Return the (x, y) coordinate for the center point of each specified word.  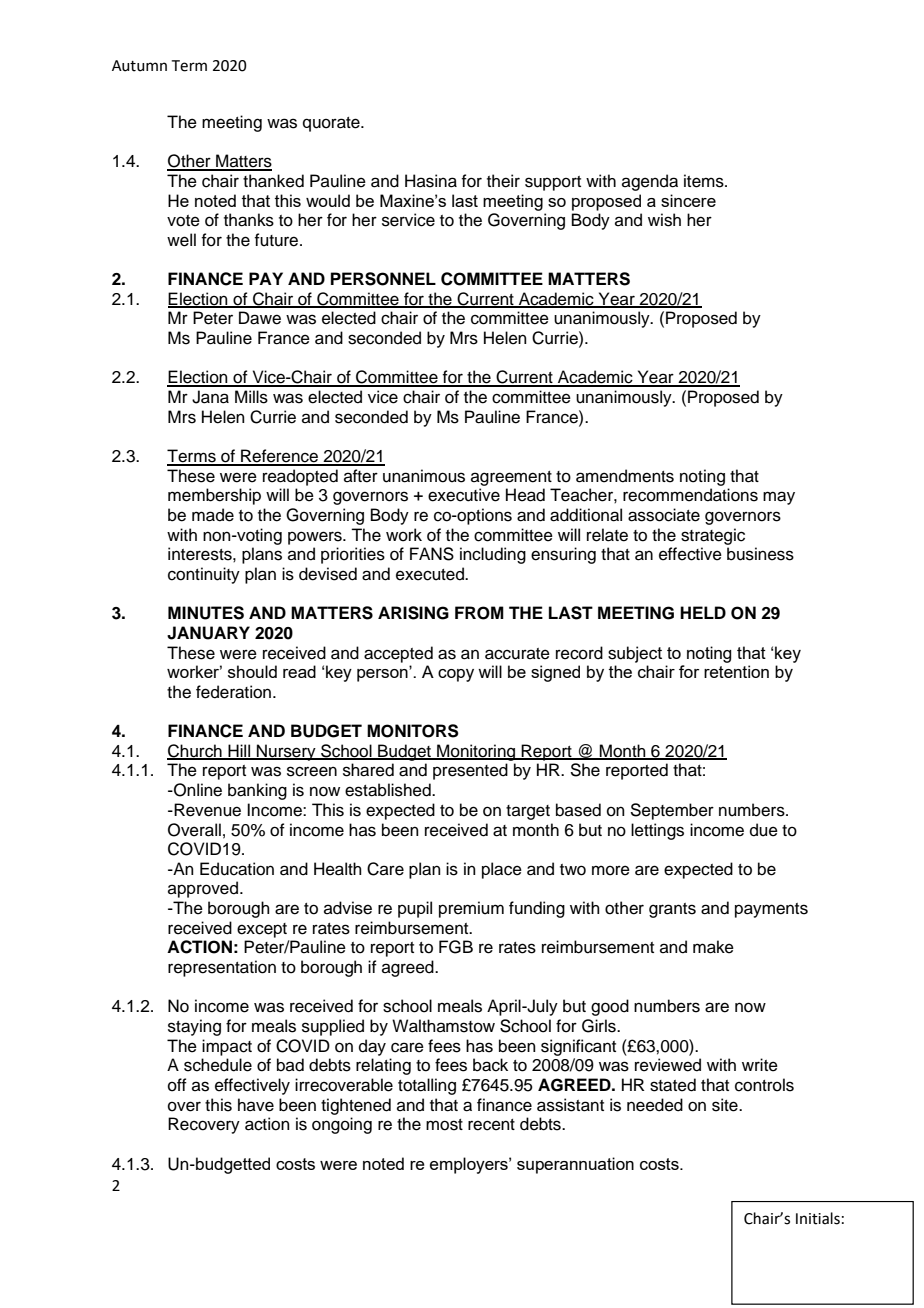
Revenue (206, 810)
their (503, 181)
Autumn (139, 66)
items (705, 181)
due (764, 830)
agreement (511, 478)
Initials (818, 1218)
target (528, 812)
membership (214, 496)
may (779, 498)
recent (491, 1125)
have (256, 1105)
